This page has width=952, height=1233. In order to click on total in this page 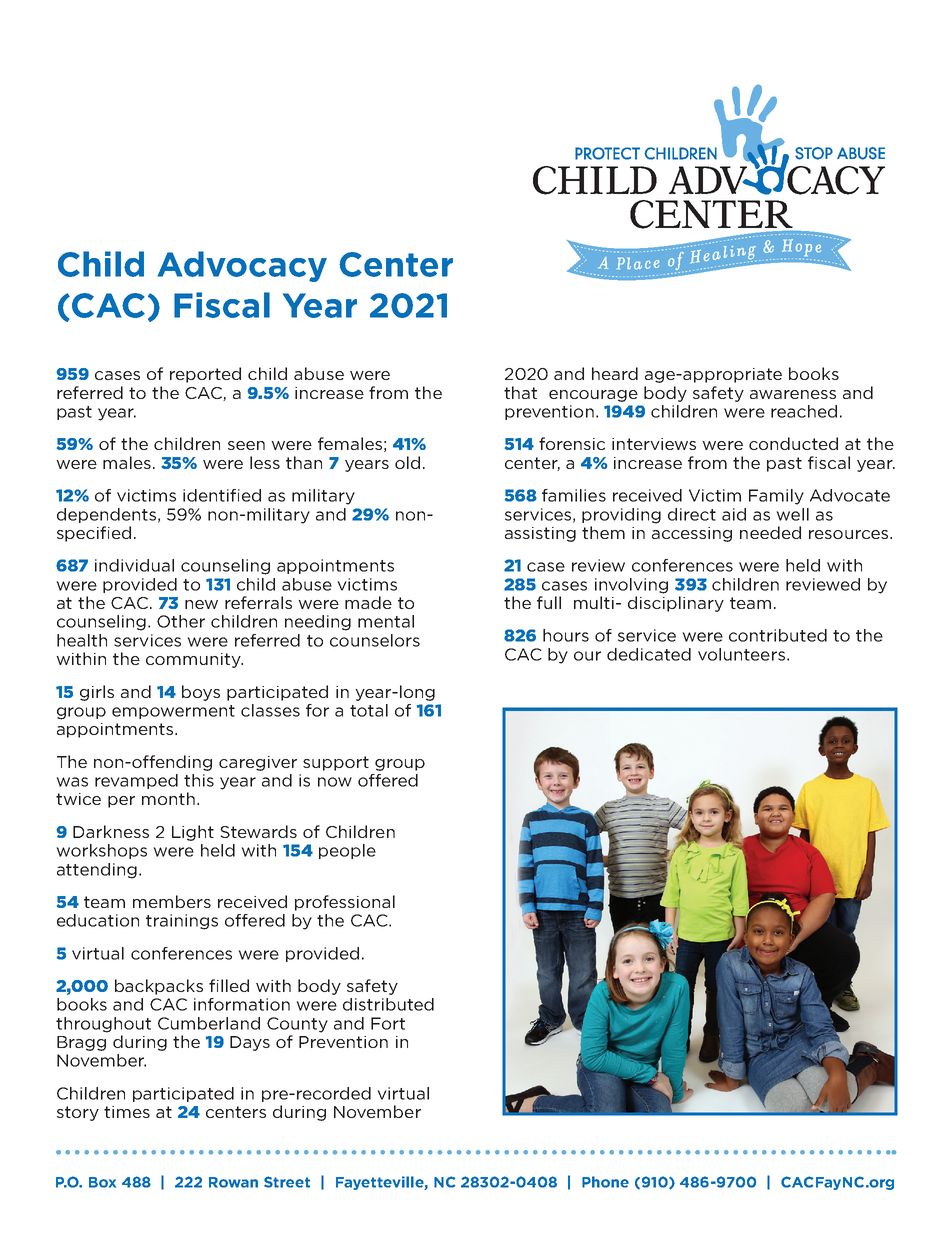, I will do `click(369, 710)`.
